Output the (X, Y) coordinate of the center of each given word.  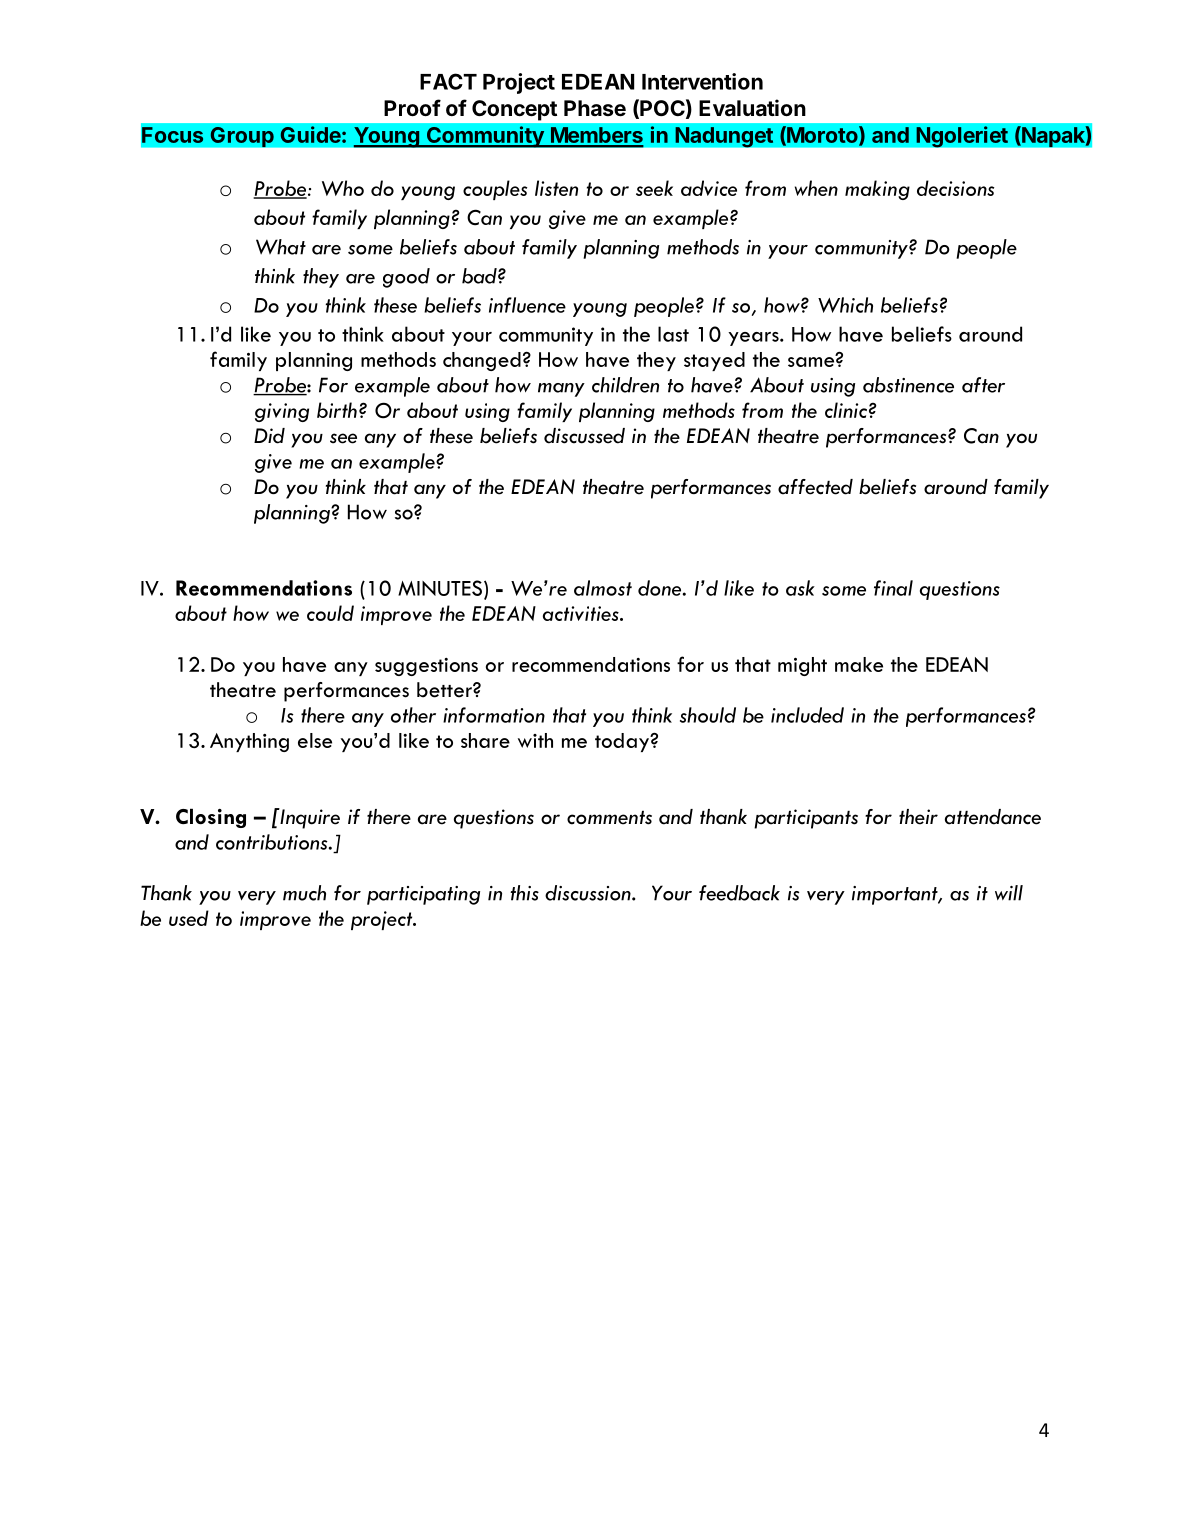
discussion (589, 893)
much (304, 893)
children (625, 385)
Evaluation (752, 107)
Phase (595, 108)
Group (242, 136)
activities (582, 613)
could (330, 613)
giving (282, 412)
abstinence (908, 385)
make (859, 664)
